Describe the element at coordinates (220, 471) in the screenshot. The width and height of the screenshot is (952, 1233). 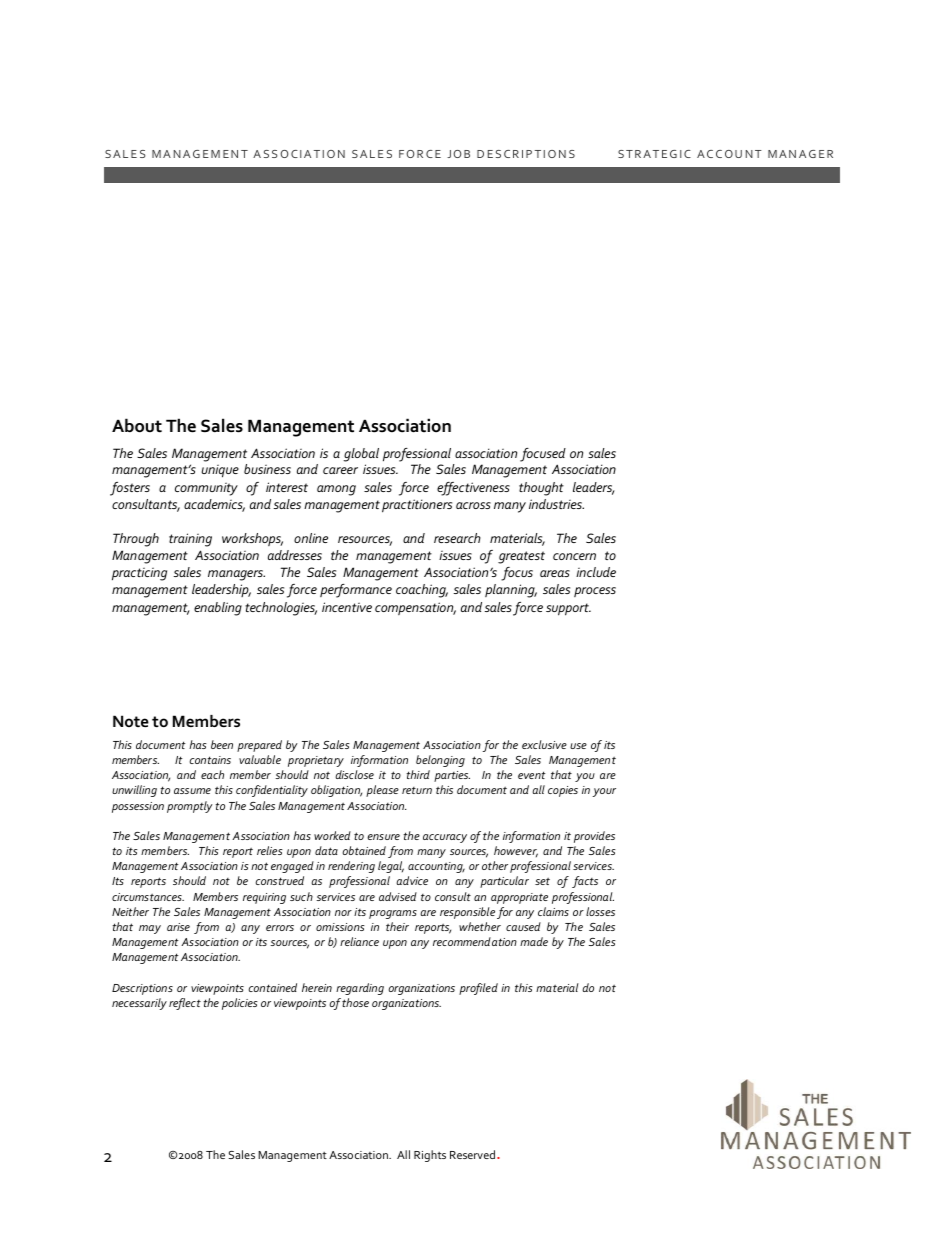
I see `unique` at that location.
